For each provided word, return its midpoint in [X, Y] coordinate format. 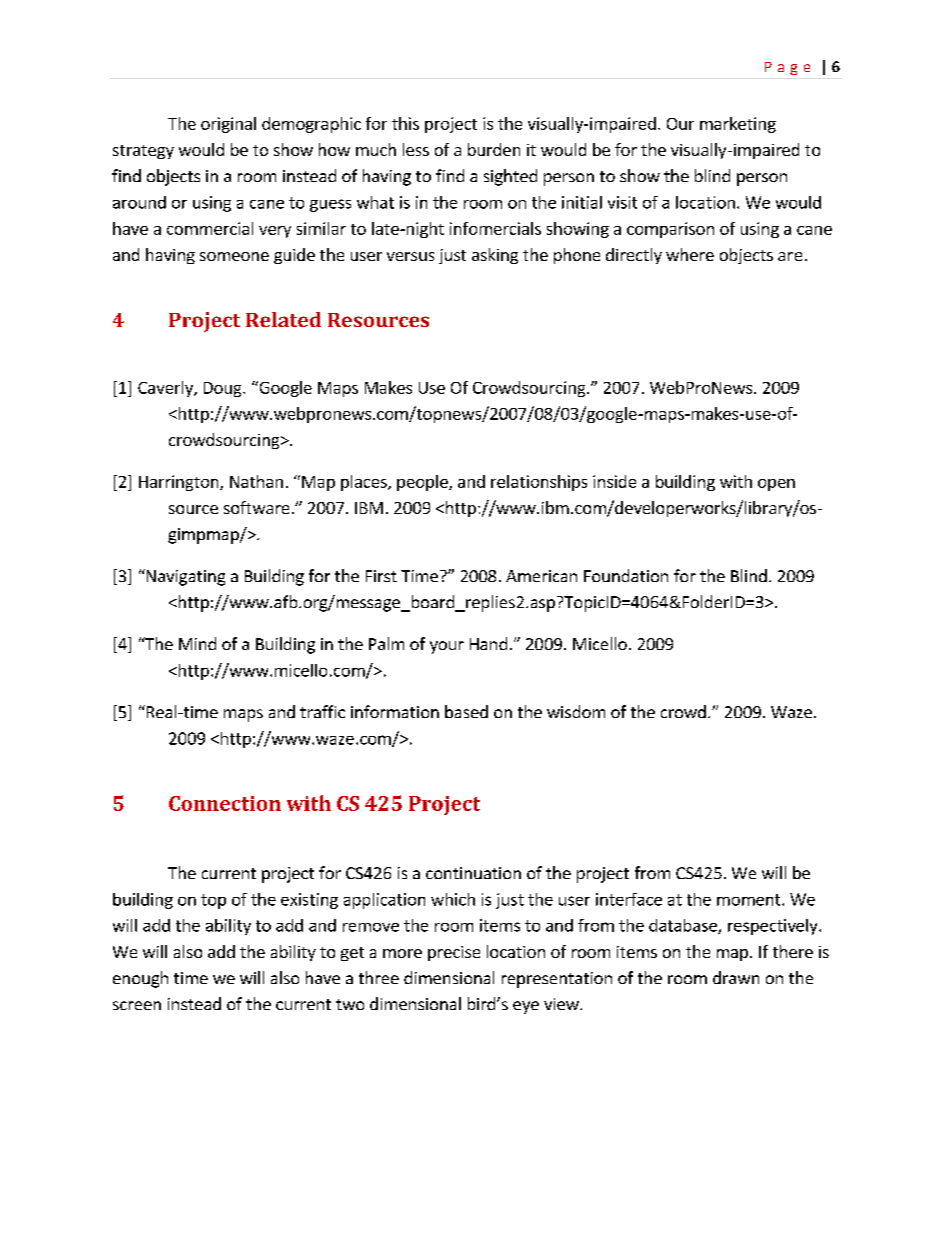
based [466, 711]
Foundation [626, 575]
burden [494, 149]
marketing [738, 125]
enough [140, 979]
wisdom [576, 711]
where [690, 254]
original [228, 125]
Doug [224, 389]
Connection [225, 803]
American [541, 576]
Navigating [184, 577]
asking [495, 256]
